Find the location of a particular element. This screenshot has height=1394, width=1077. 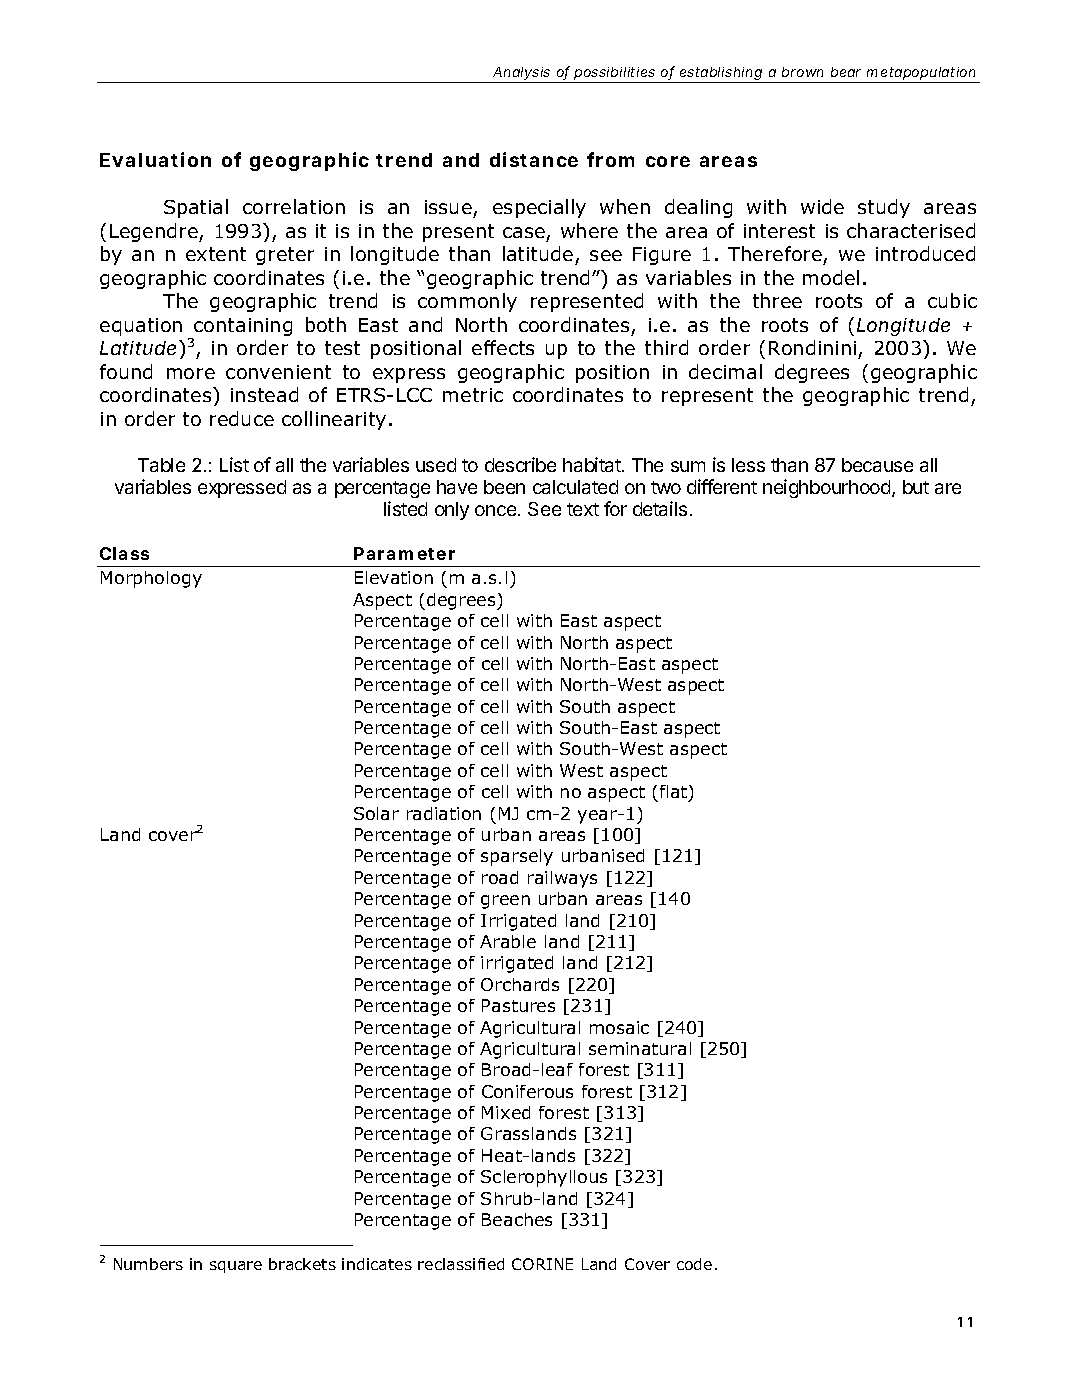

Elevation is located at coordinates (394, 577).
